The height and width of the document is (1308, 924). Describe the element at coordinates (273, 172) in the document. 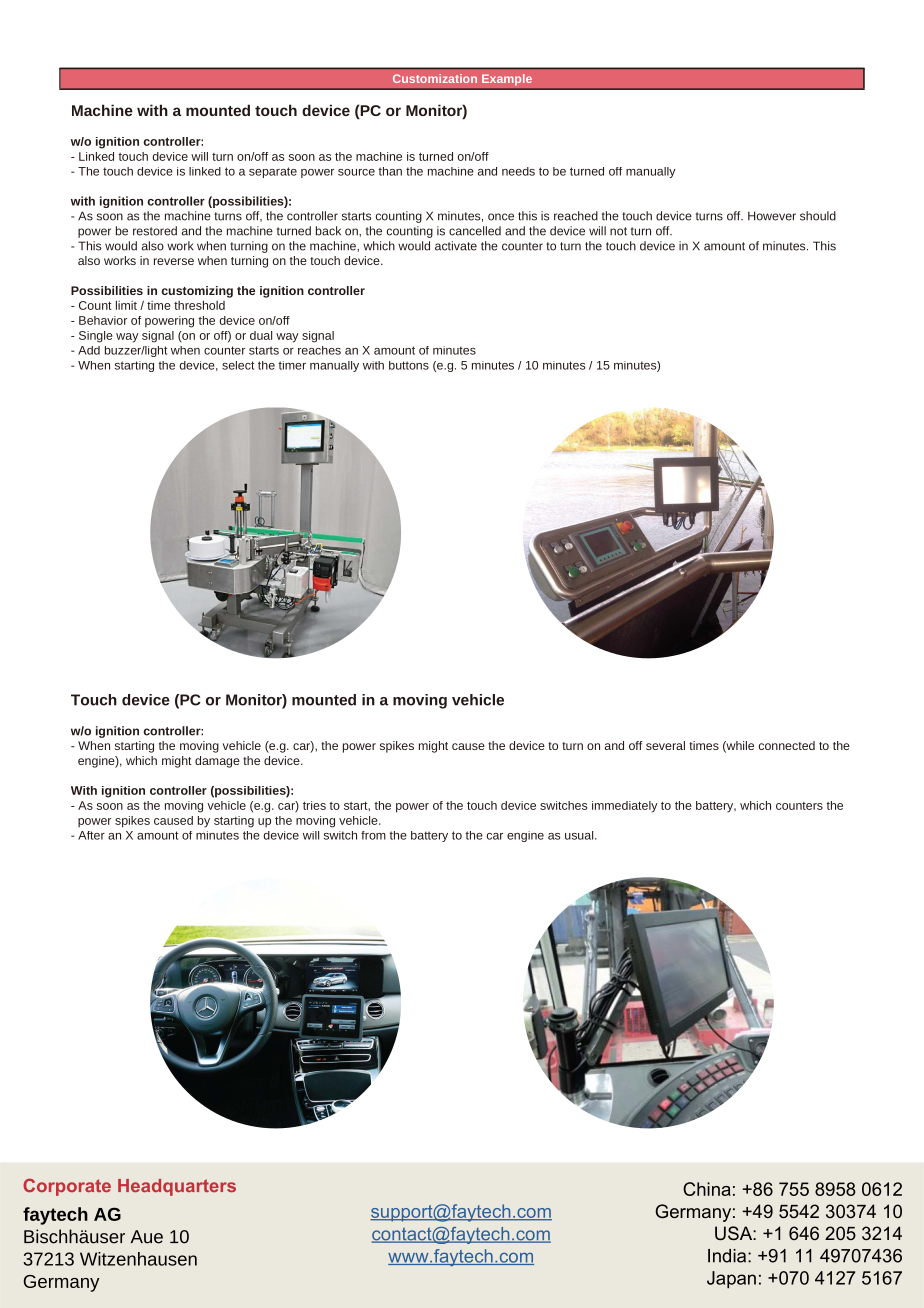

I see `separate` at that location.
